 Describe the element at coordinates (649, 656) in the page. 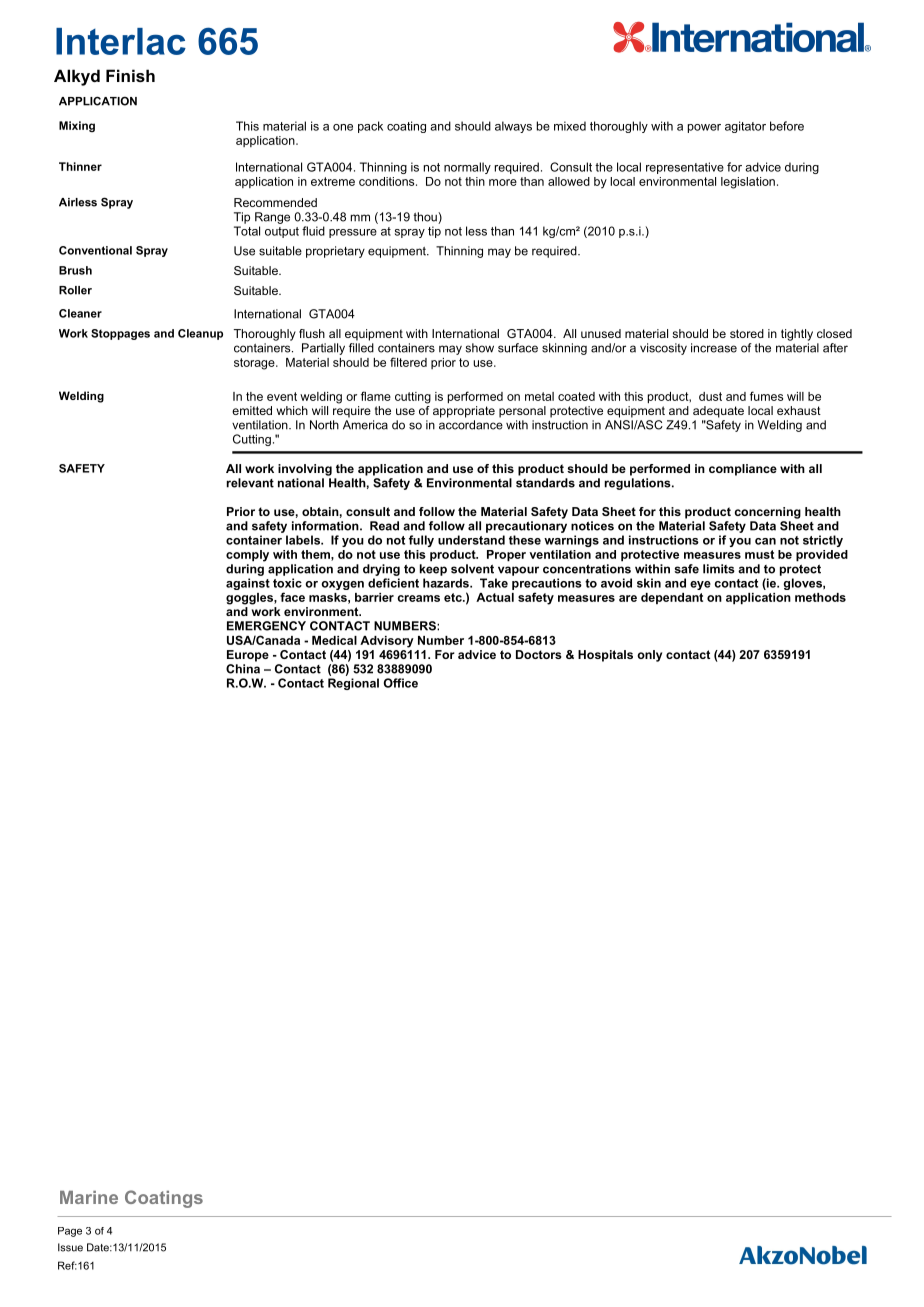

I see `only` at that location.
